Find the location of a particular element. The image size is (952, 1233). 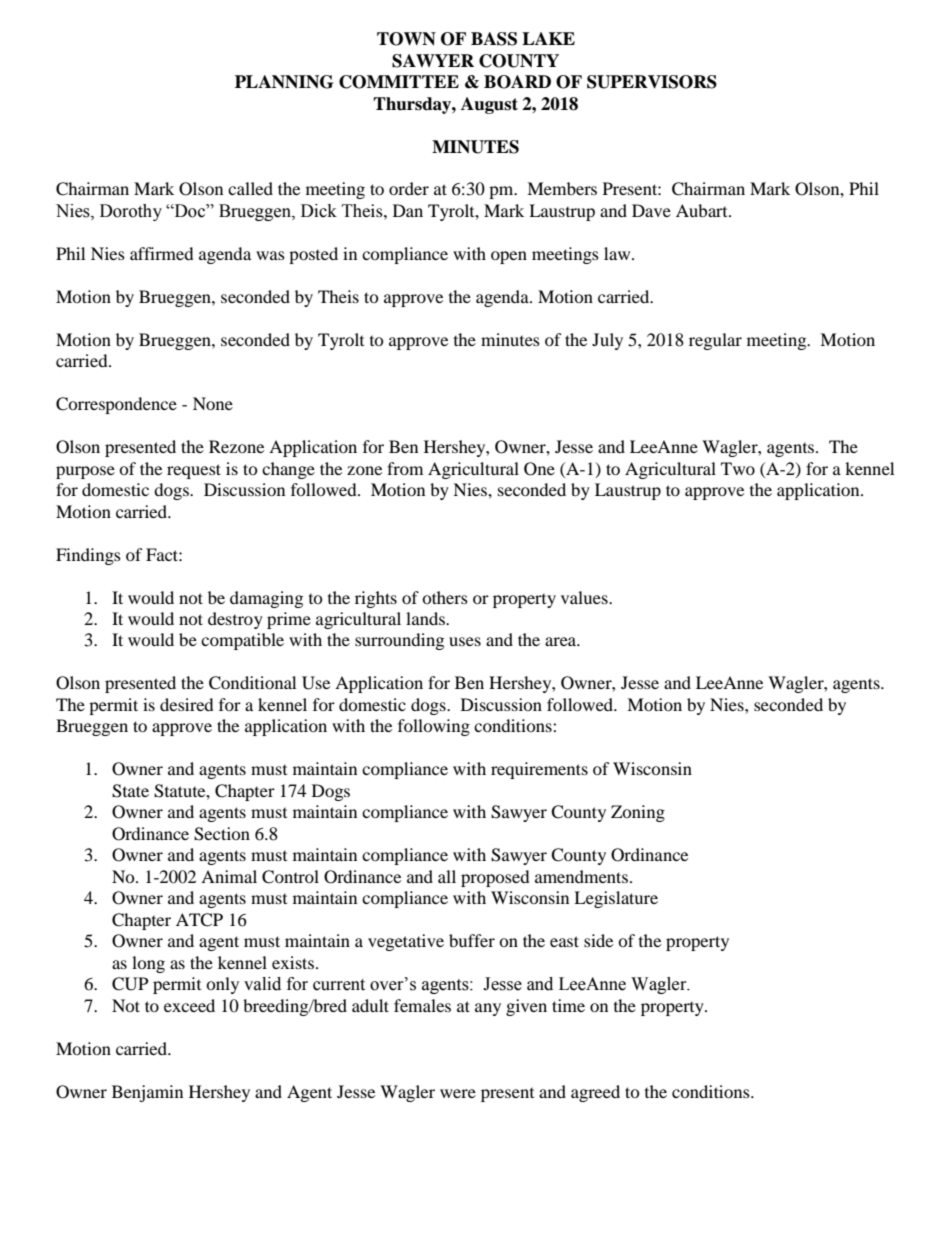

SUPERVISORS is located at coordinates (652, 82).
